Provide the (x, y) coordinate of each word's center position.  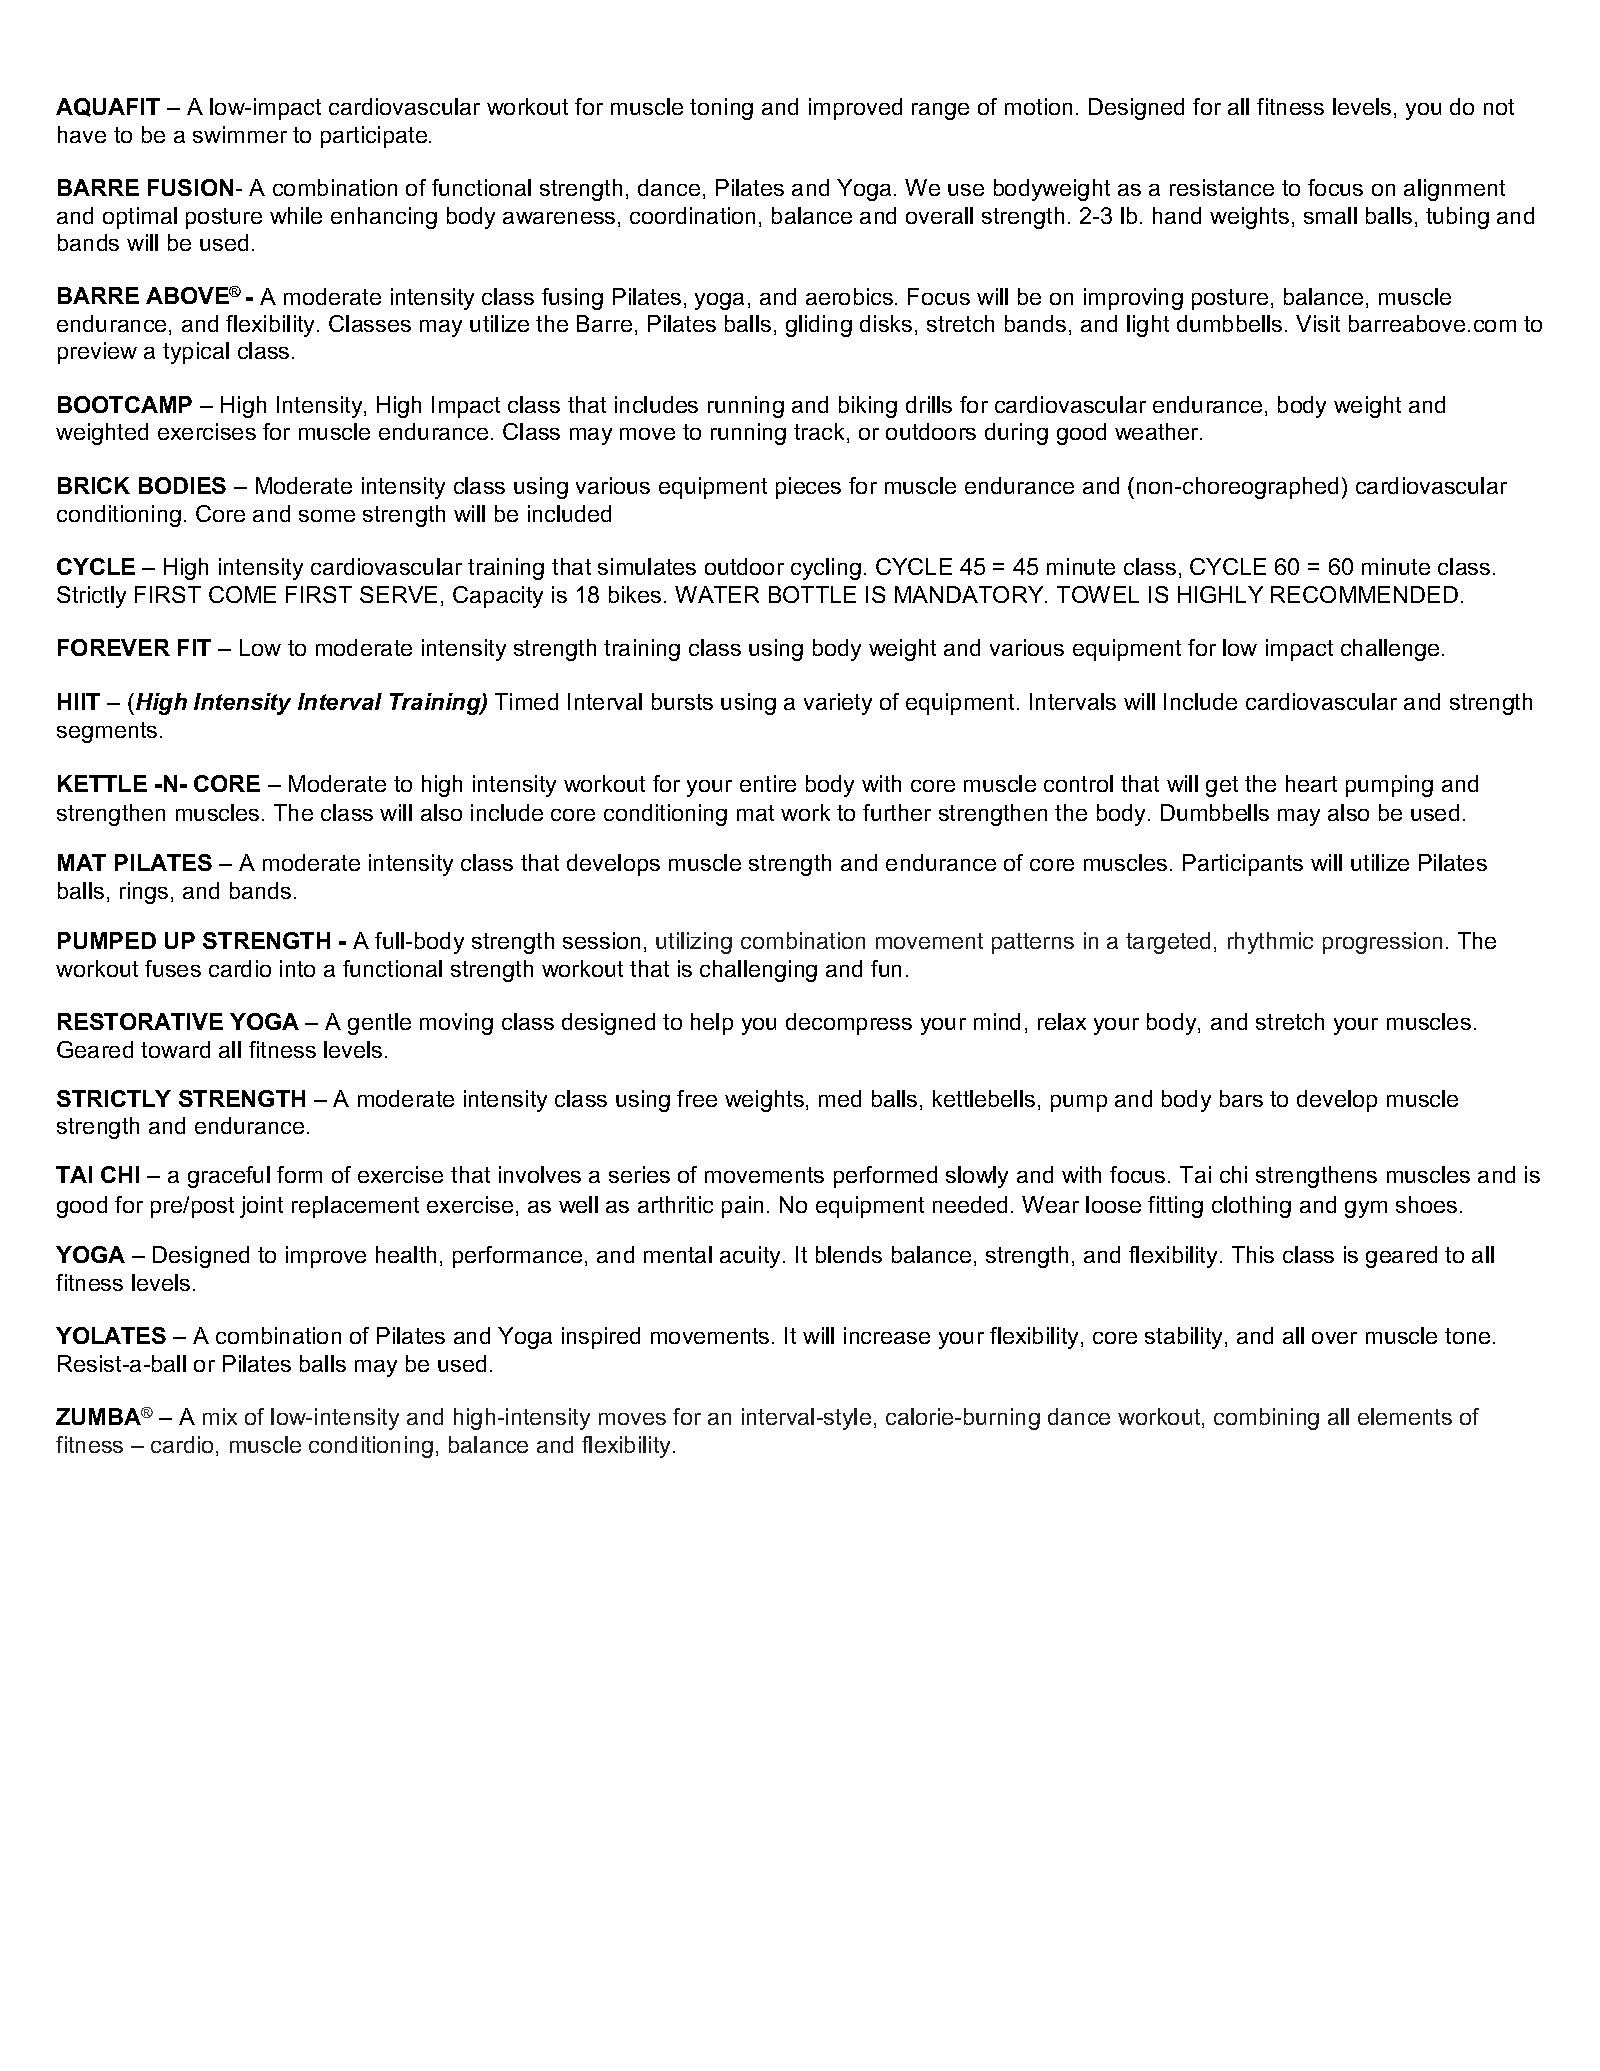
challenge (1390, 650)
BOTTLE (812, 594)
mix (220, 1416)
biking (868, 407)
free (697, 1098)
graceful (229, 1177)
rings (144, 893)
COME (242, 594)
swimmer (240, 134)
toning (721, 109)
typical (196, 353)
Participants (1243, 865)
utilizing (694, 943)
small (1330, 215)
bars (1241, 1098)
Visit (1318, 323)
